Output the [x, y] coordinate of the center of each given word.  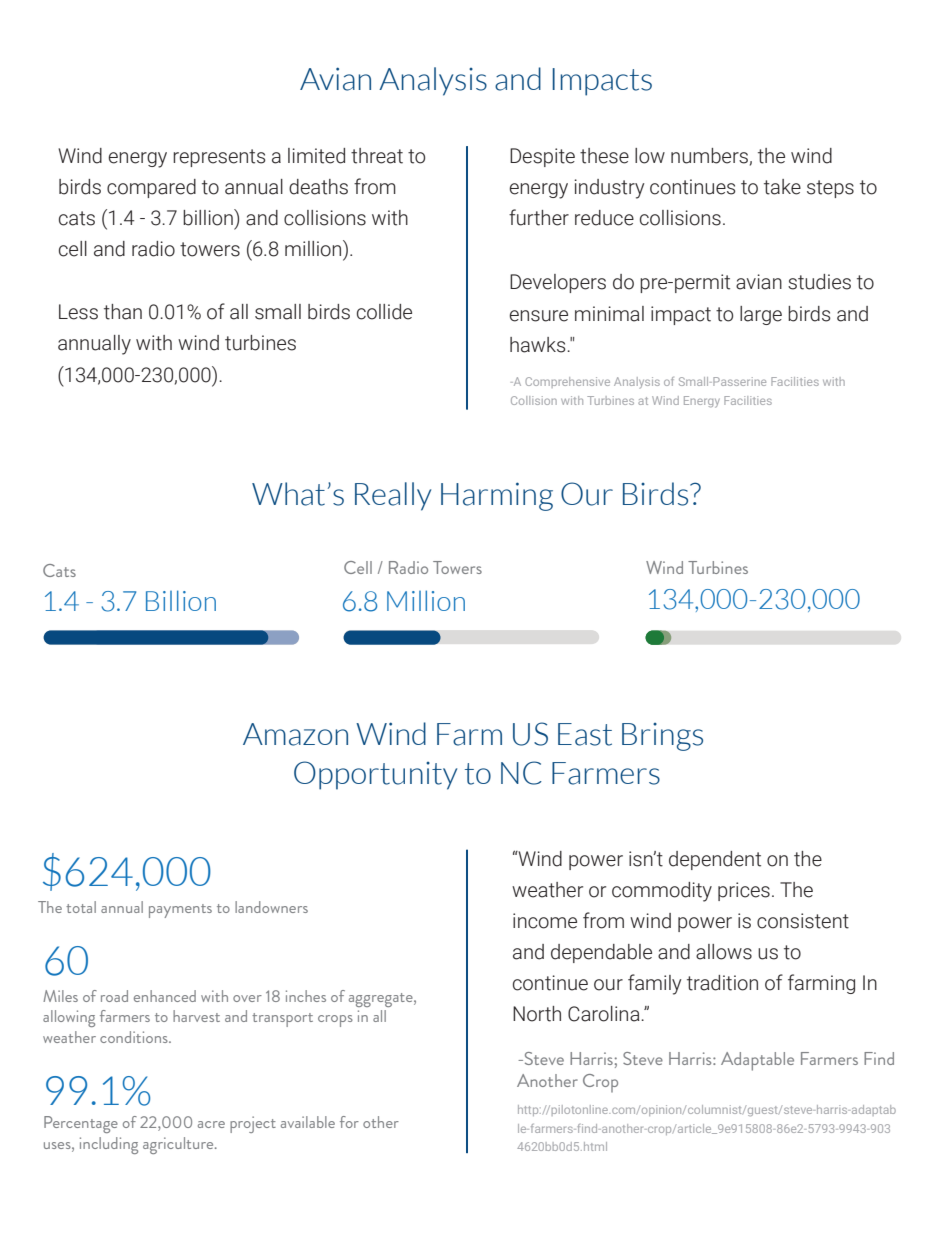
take [782, 187]
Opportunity [375, 775]
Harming [497, 496]
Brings [662, 737]
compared [151, 188]
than [123, 312]
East [585, 734]
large [761, 315]
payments [180, 911]
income [545, 921]
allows [724, 952]
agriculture [179, 1145]
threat [377, 156]
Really [393, 496]
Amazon [295, 734]
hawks [539, 345]
